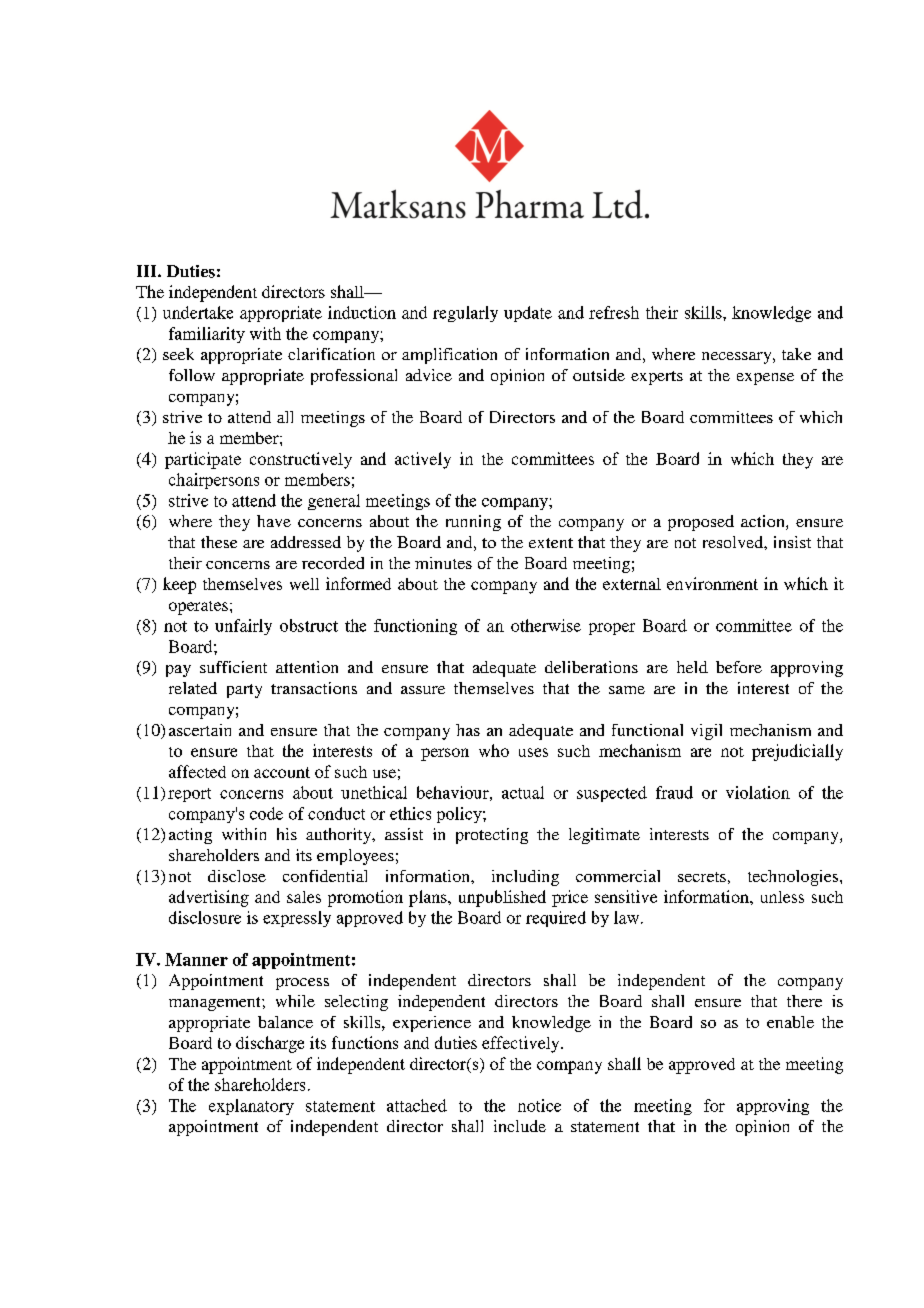 This document has height=1308, width=924. What do you see at coordinates (209, 898) in the document?
I see `advertising` at bounding box center [209, 898].
